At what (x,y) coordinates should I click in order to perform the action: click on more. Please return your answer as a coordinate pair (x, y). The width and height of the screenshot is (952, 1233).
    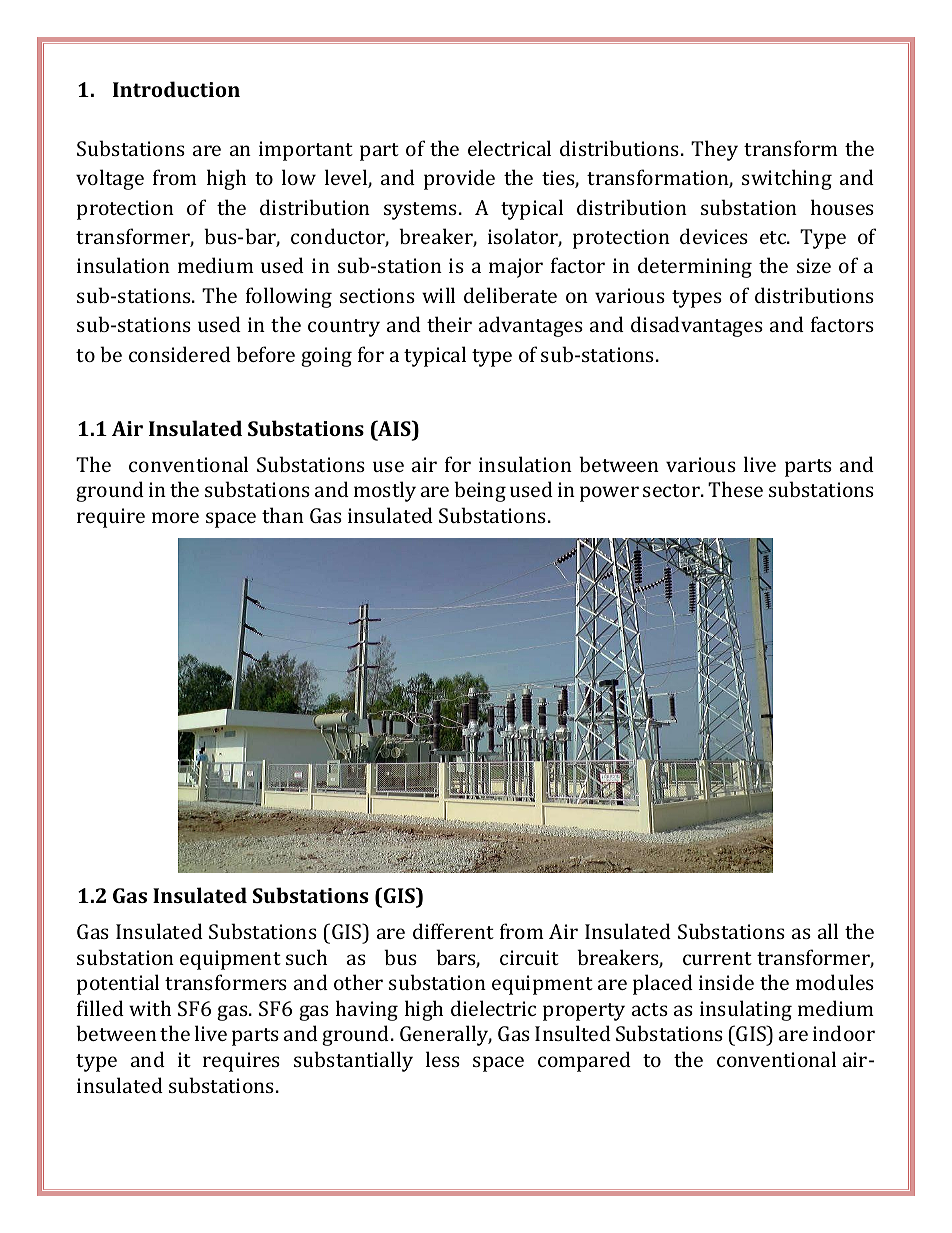
    Looking at the image, I should click on (175, 517).
